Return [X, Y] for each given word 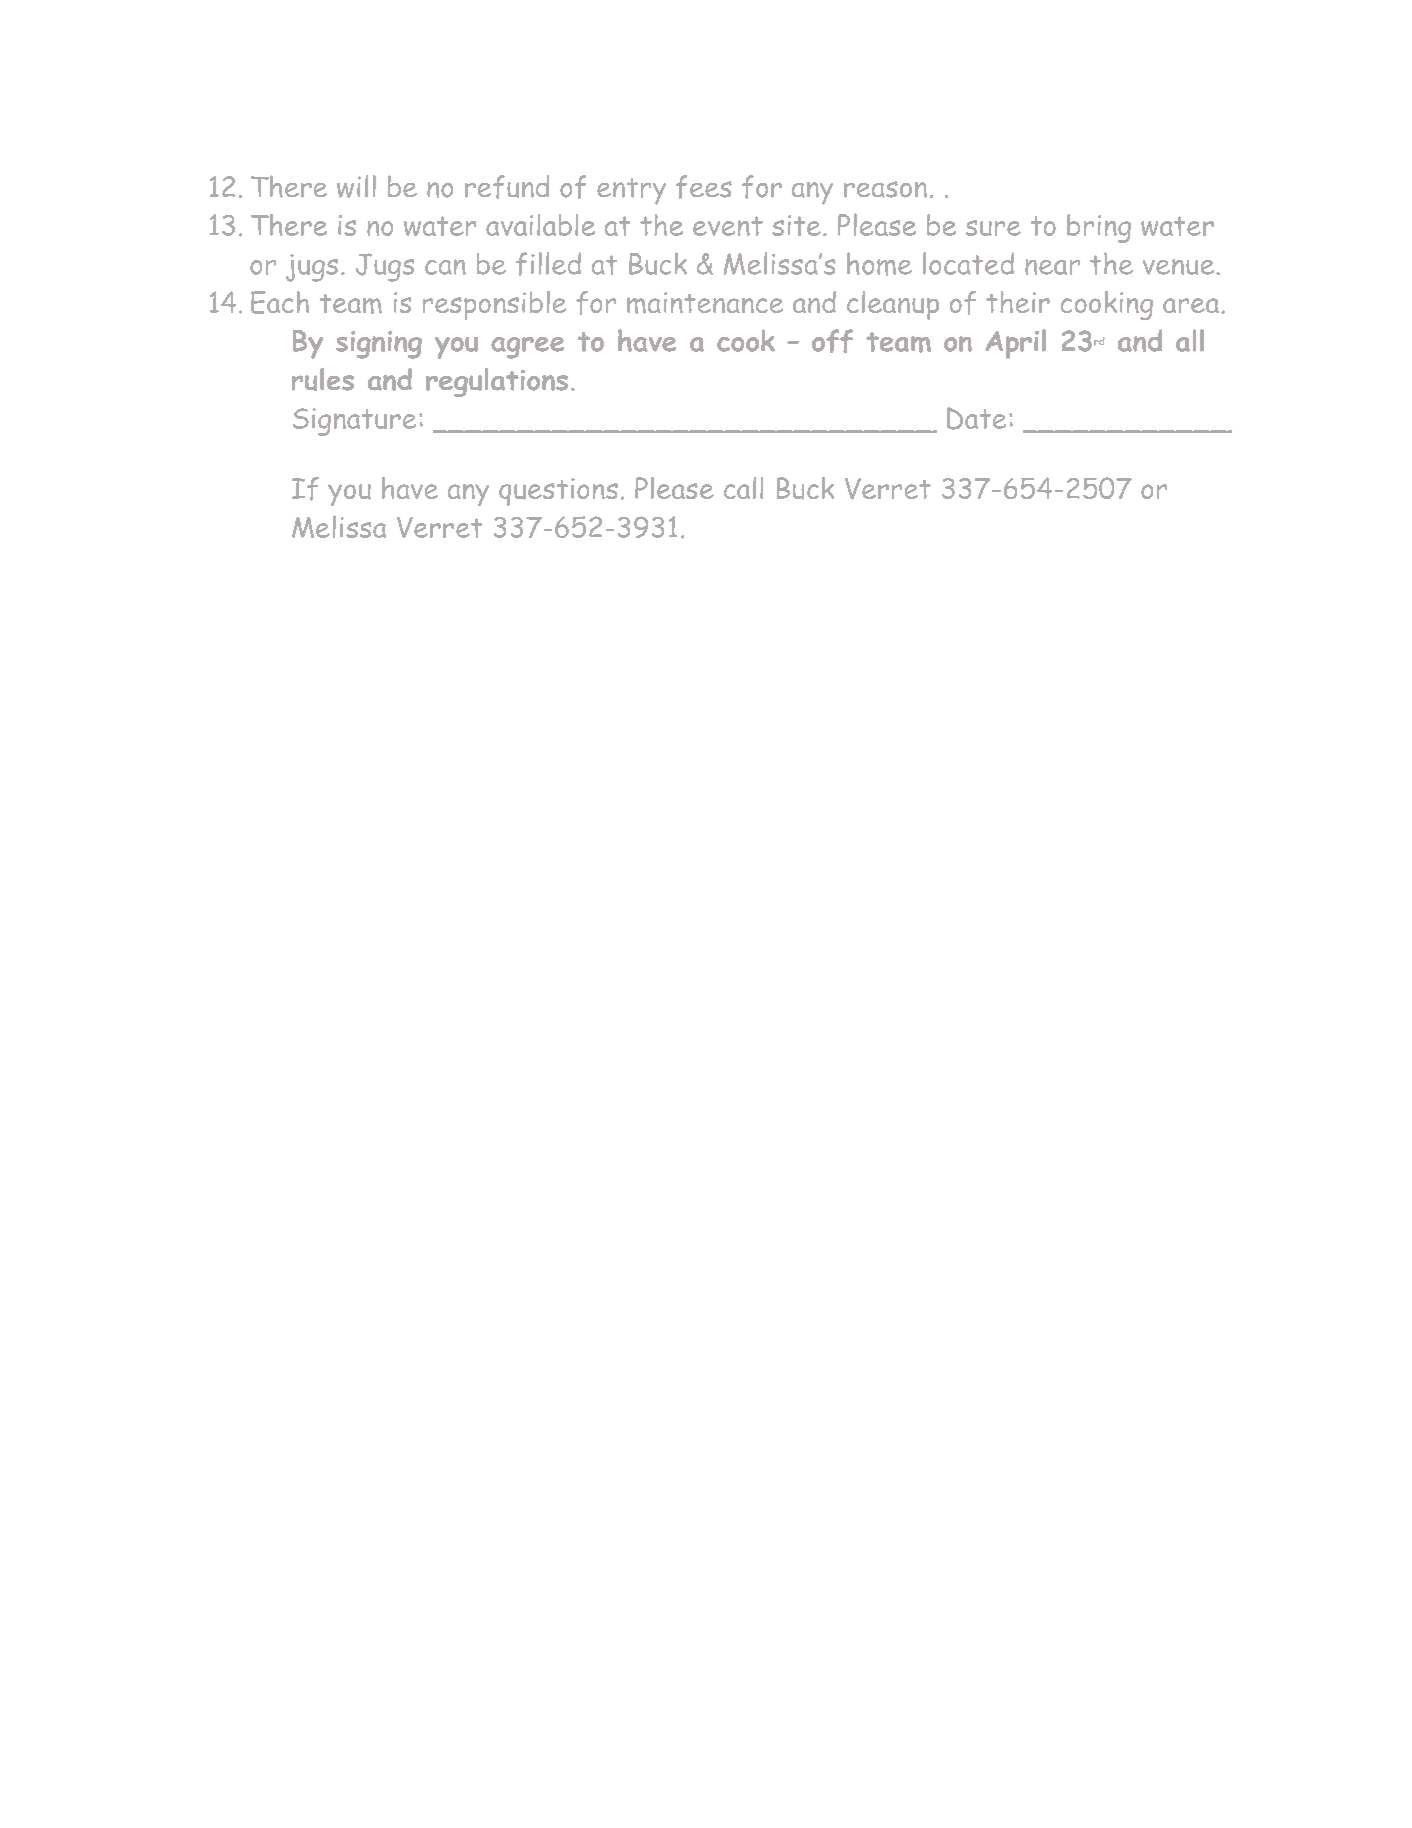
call [743, 488]
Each [280, 302]
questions [558, 492]
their [1018, 302]
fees [704, 187]
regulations [497, 382]
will [356, 186]
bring [1099, 228]
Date [976, 418]
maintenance [705, 303]
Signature [354, 422]
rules [323, 379]
